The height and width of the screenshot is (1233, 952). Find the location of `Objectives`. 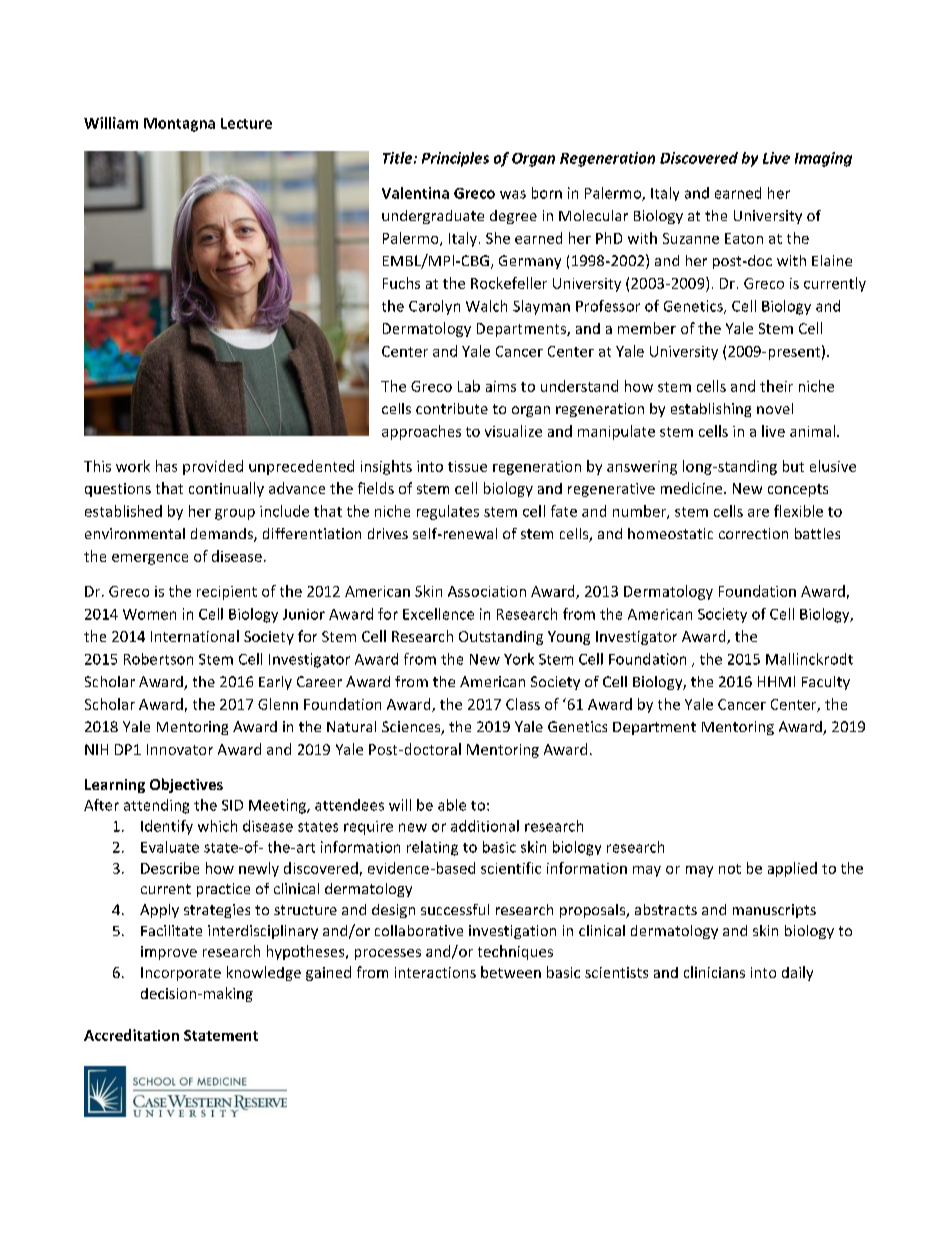

Objectives is located at coordinates (186, 785).
